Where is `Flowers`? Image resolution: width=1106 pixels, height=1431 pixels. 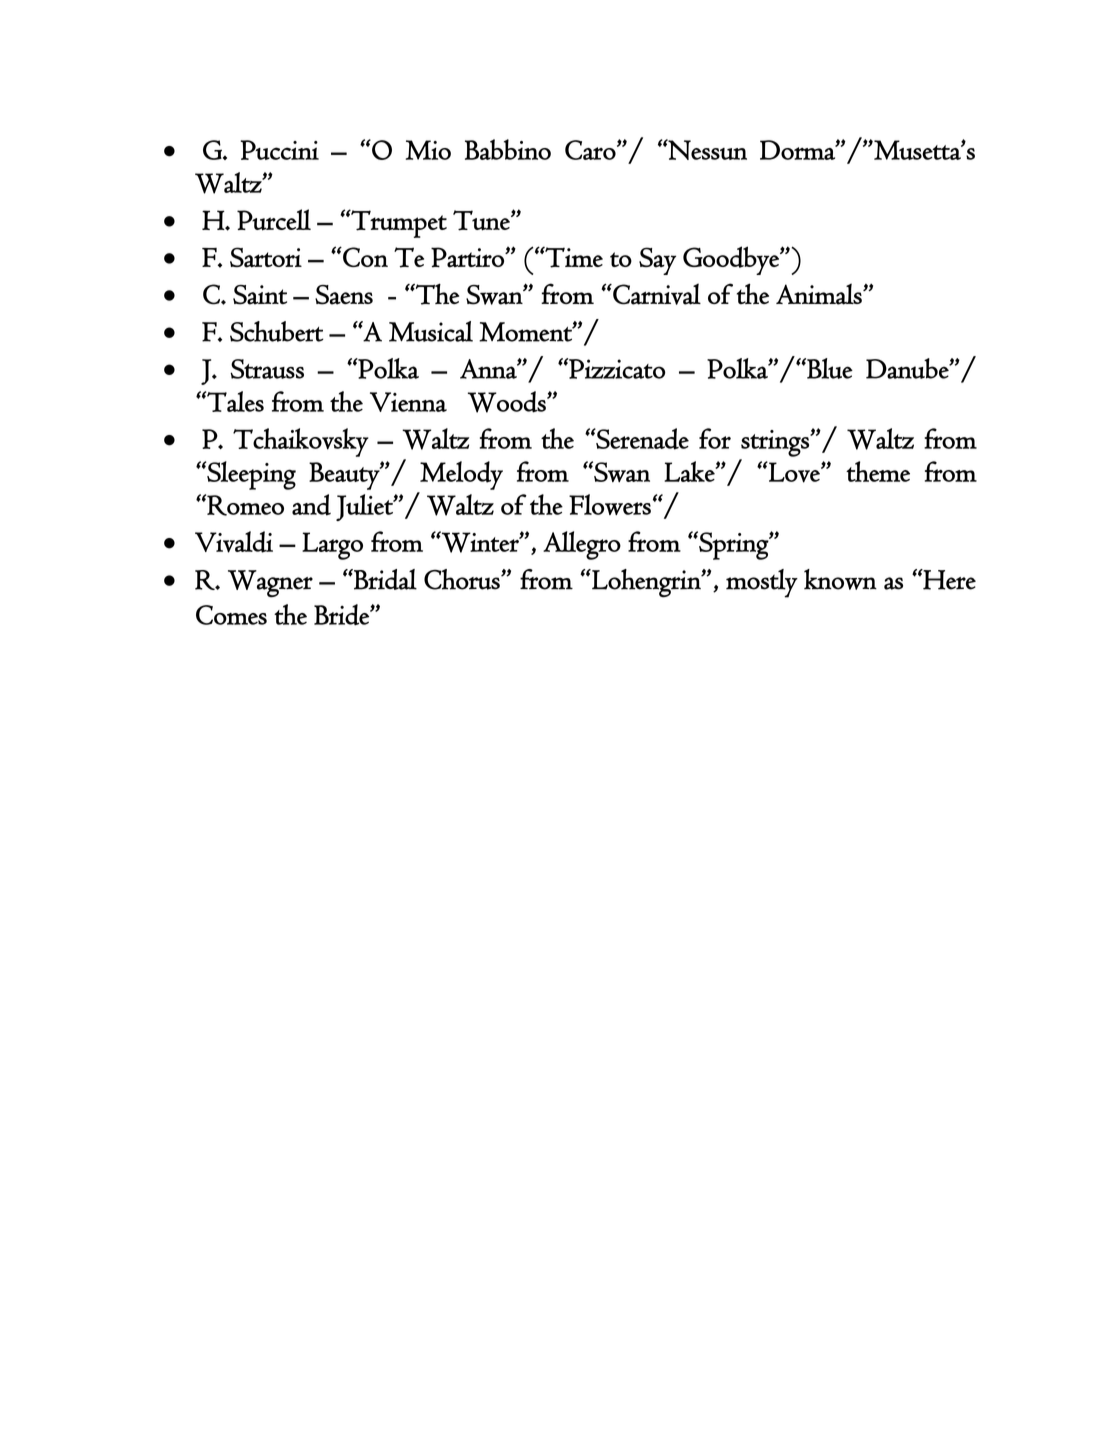 Flowers is located at coordinates (610, 504).
